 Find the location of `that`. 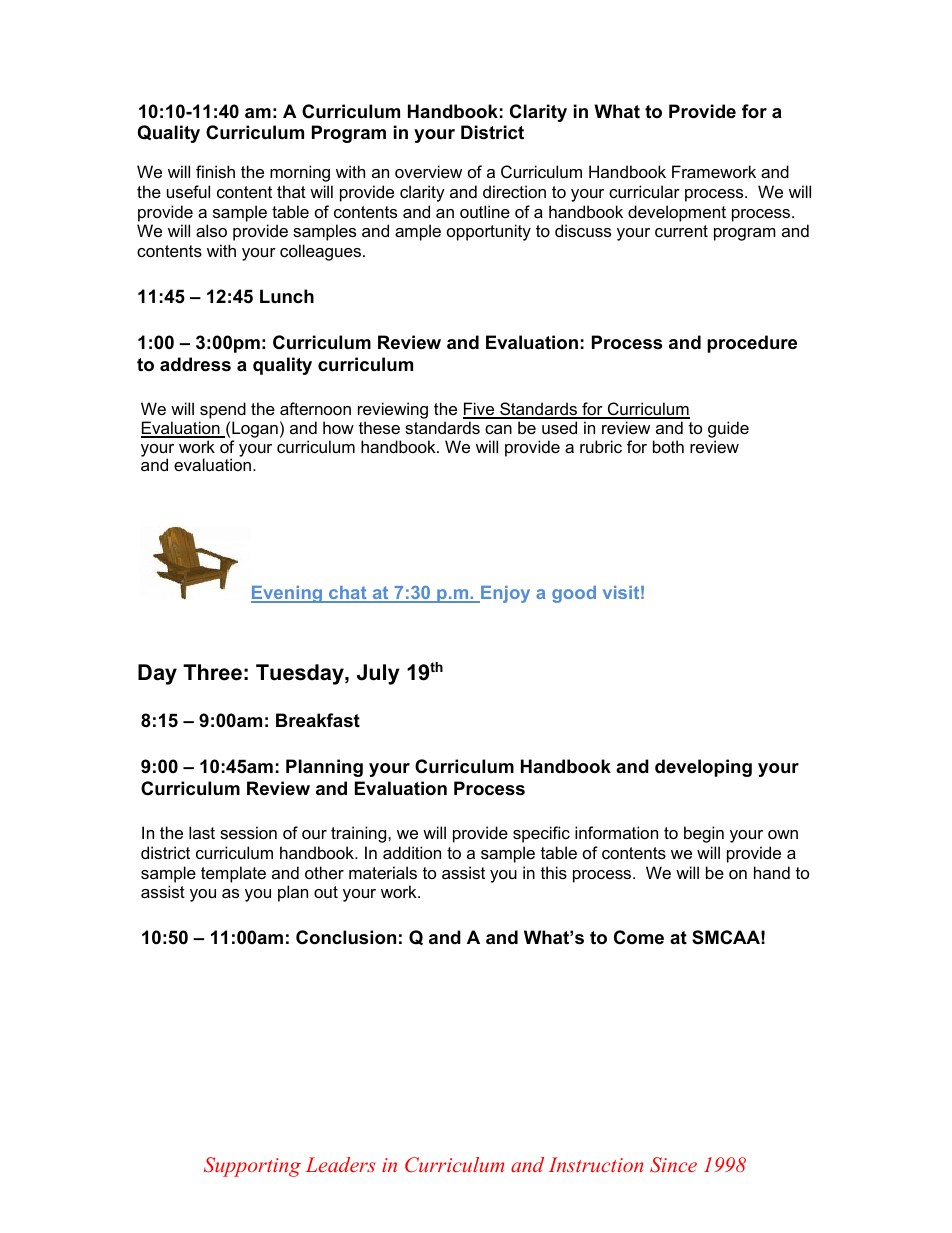

that is located at coordinates (291, 191).
